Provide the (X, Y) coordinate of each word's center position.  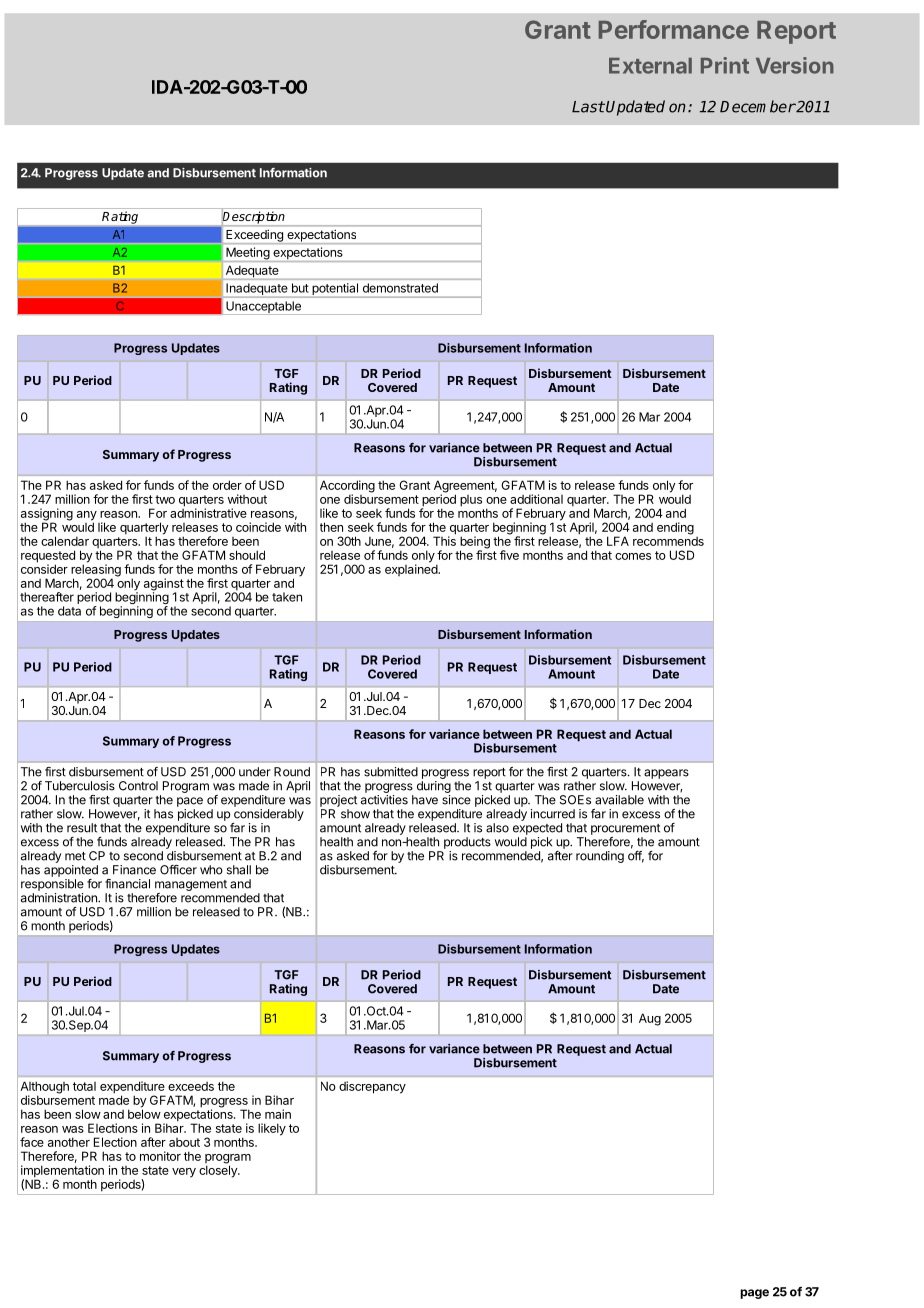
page (754, 1294)
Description (253, 217)
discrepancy (372, 1087)
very (184, 1173)
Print (725, 65)
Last (588, 107)
